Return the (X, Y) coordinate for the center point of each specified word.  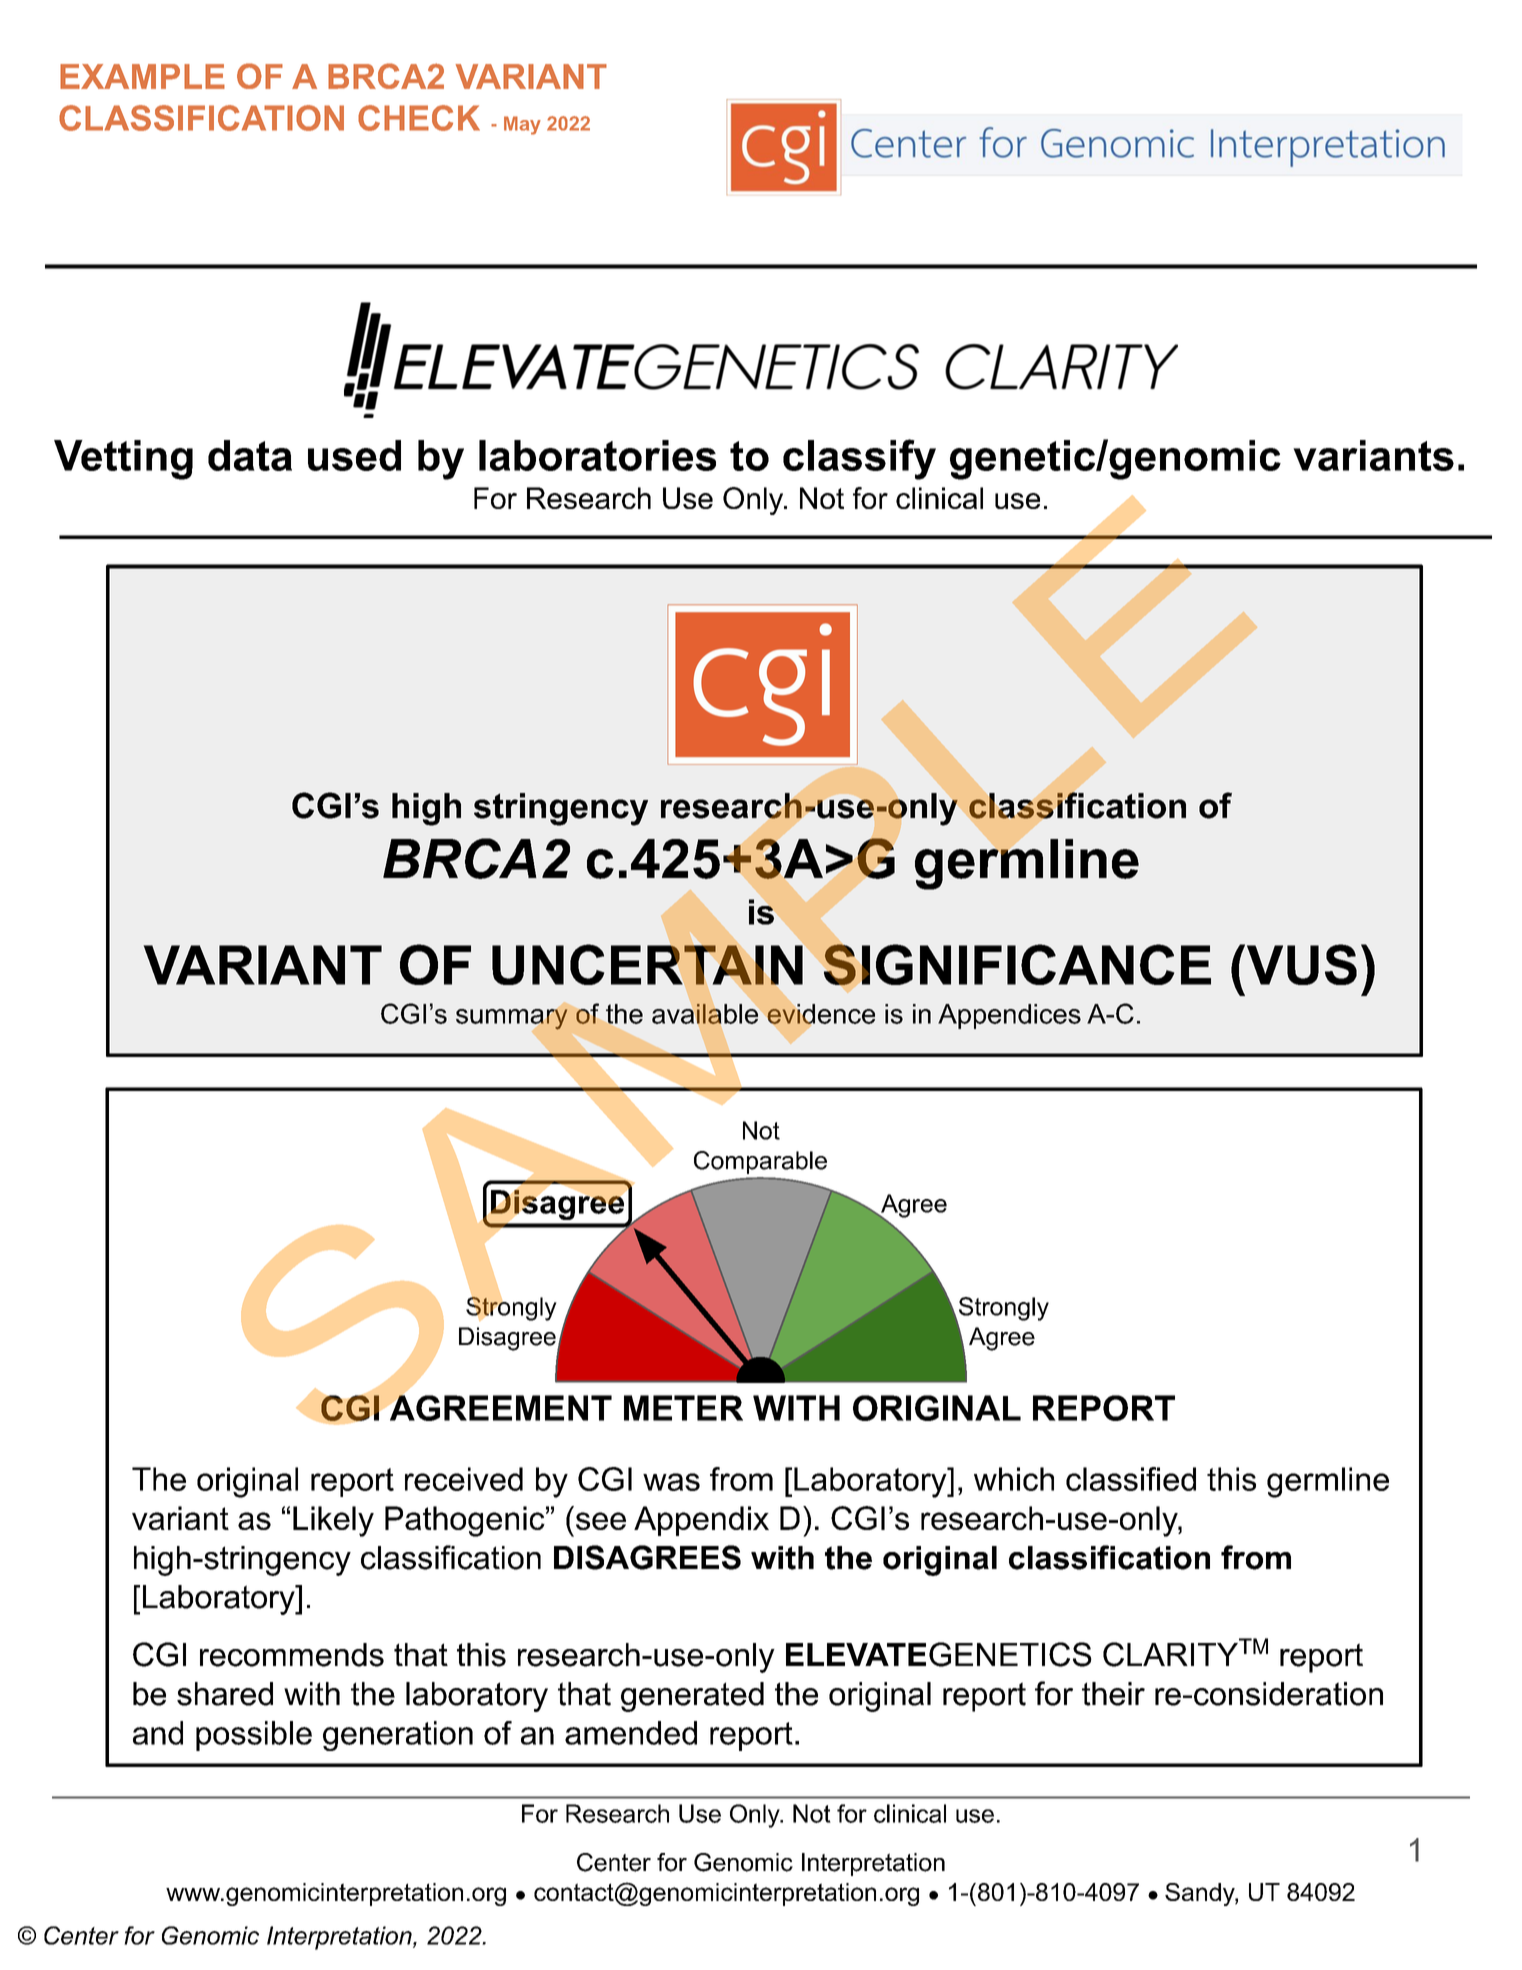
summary (512, 1019)
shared (225, 1694)
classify (859, 459)
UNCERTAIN (647, 964)
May (522, 125)
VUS (1300, 964)
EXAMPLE (142, 76)
